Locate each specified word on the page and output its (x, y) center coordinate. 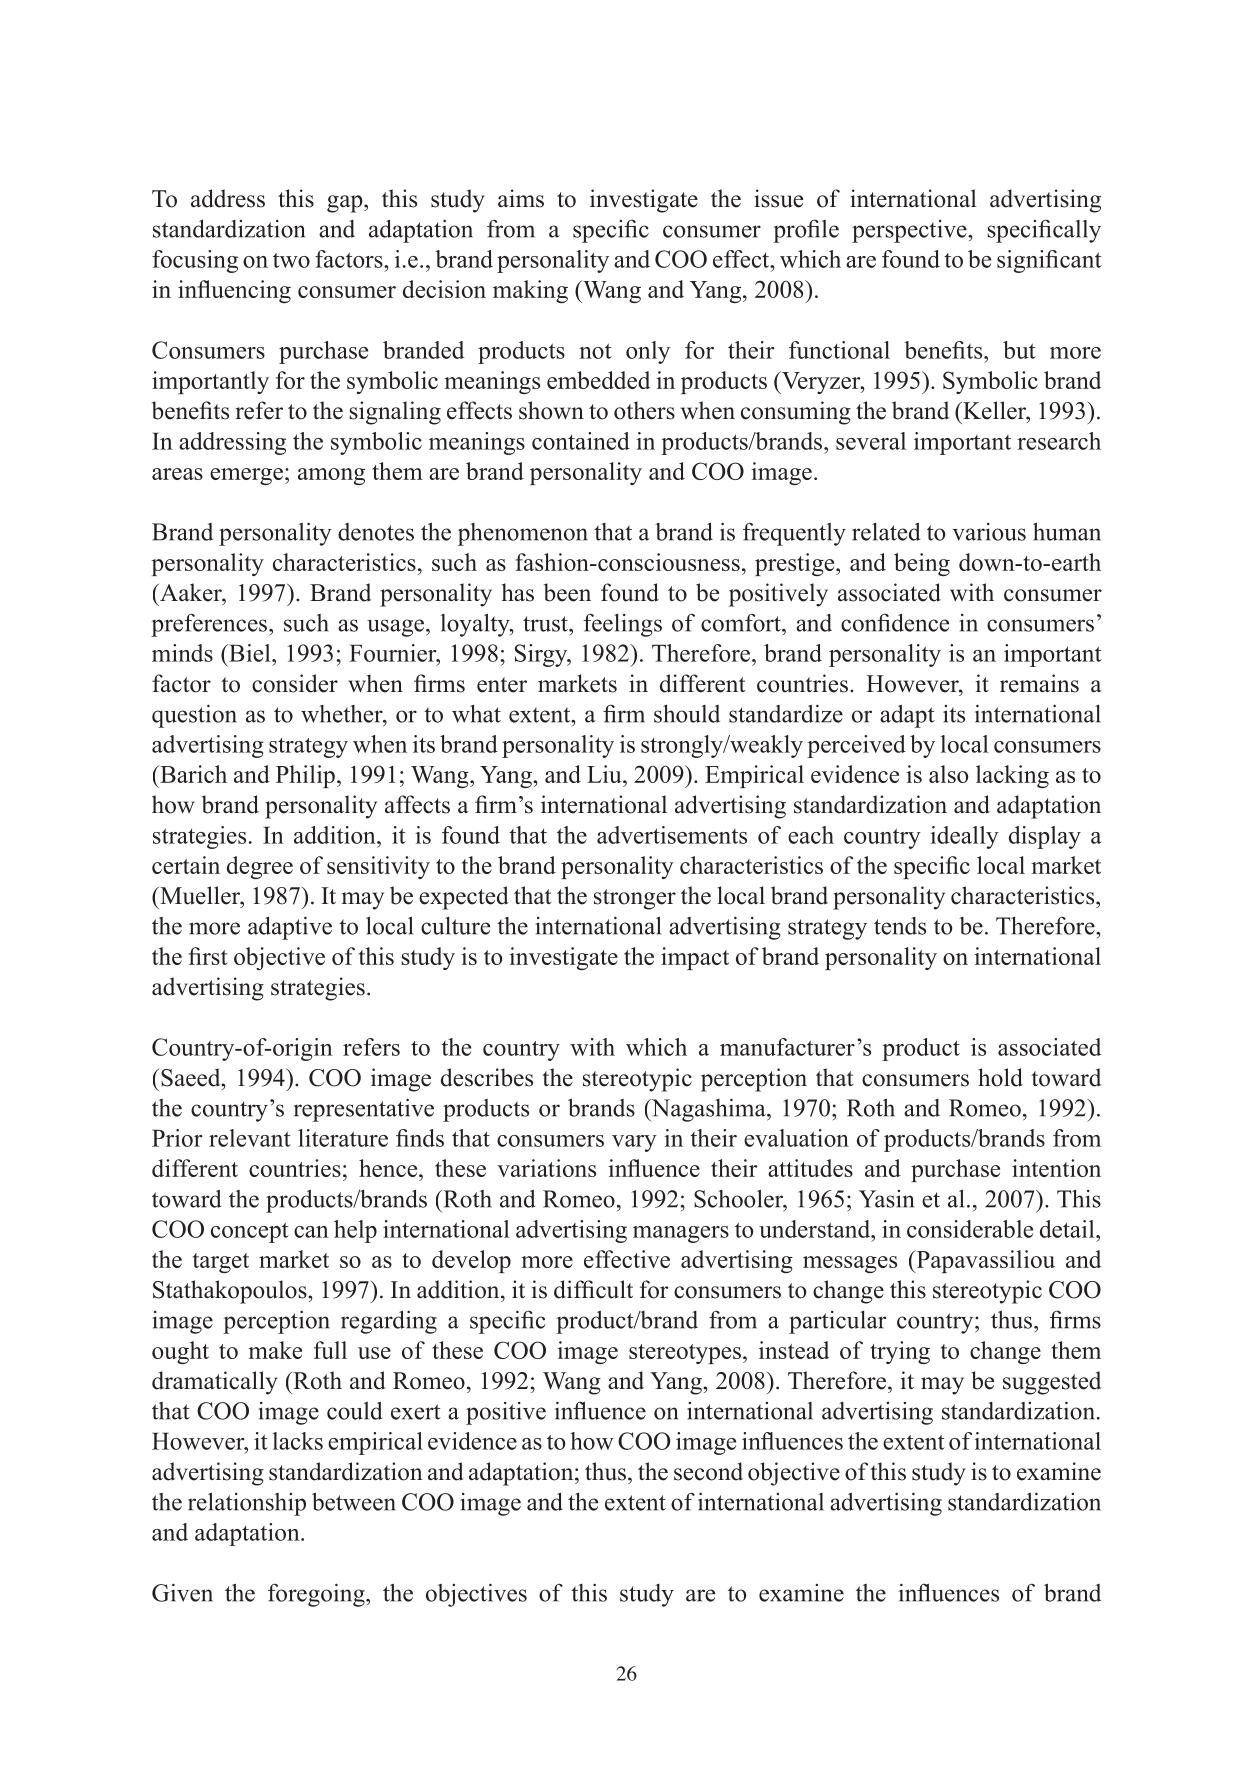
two (291, 260)
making (530, 291)
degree (260, 867)
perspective (910, 231)
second (708, 1471)
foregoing (317, 1595)
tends (900, 926)
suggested (1052, 1383)
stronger (635, 899)
